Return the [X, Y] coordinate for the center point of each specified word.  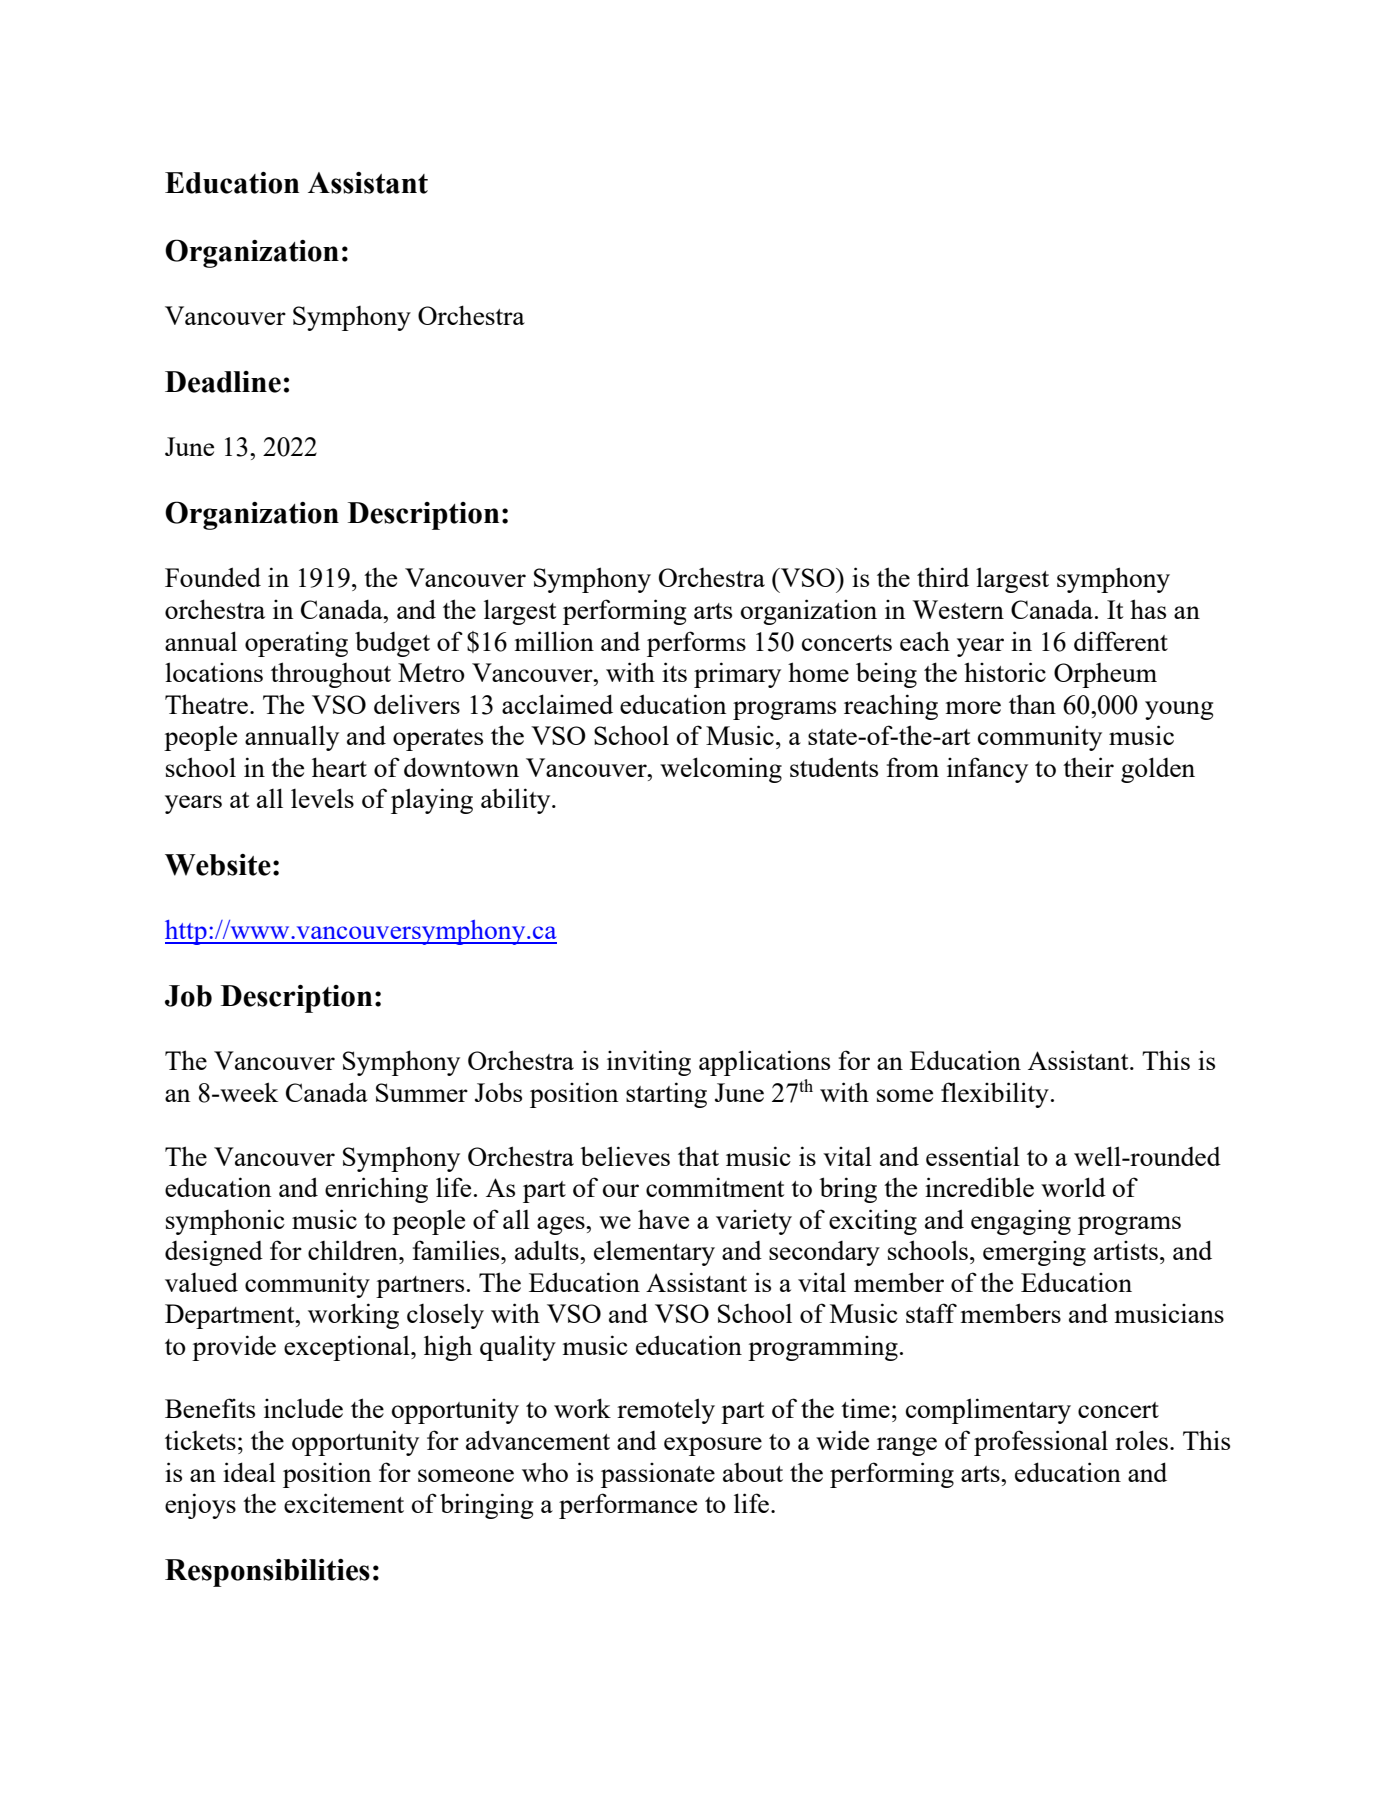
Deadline [223, 382]
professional [1041, 1443]
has [1148, 609]
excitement [344, 1503]
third [943, 577]
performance [628, 1506]
